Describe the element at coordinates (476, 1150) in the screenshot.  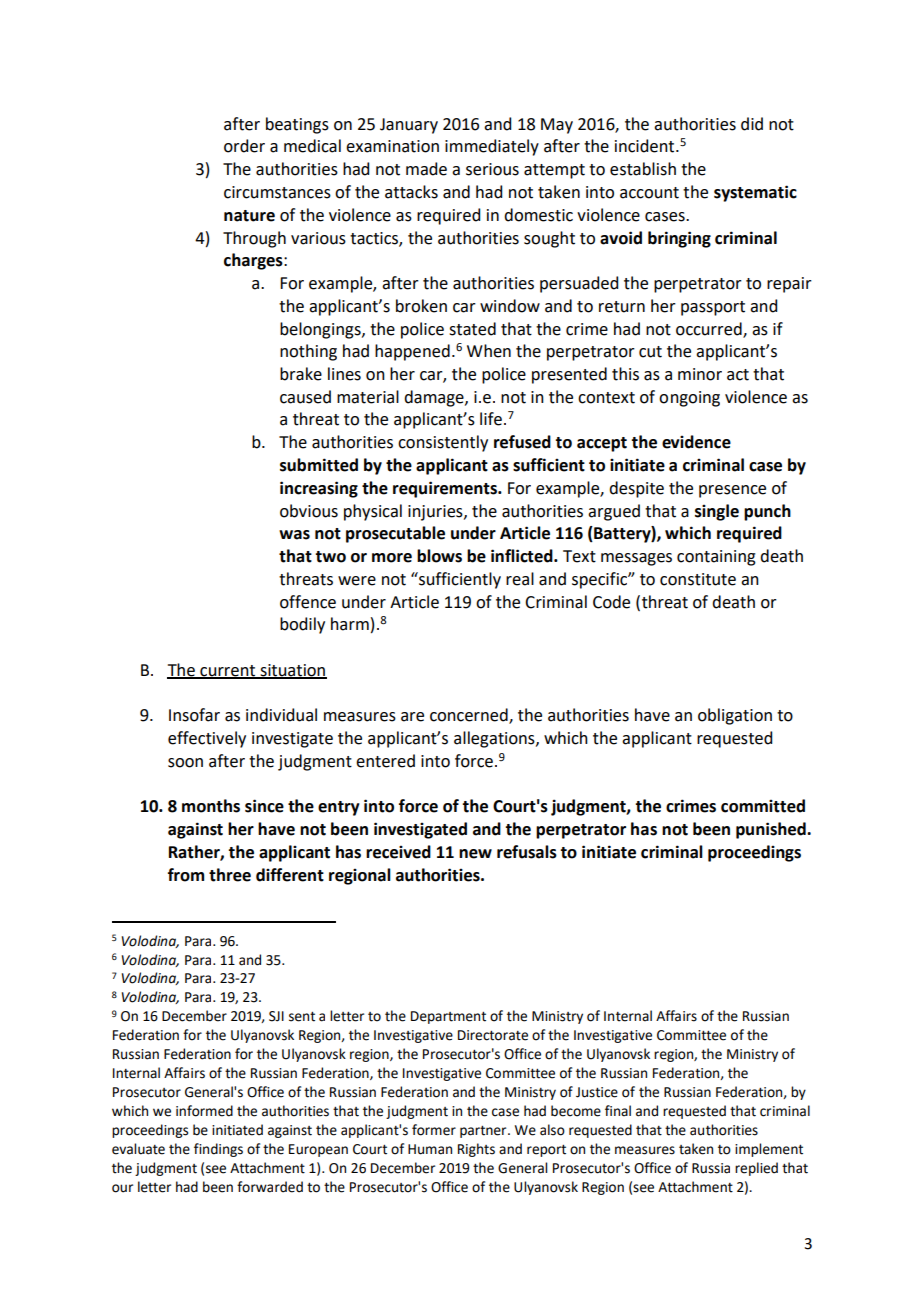
I see `Rights` at that location.
